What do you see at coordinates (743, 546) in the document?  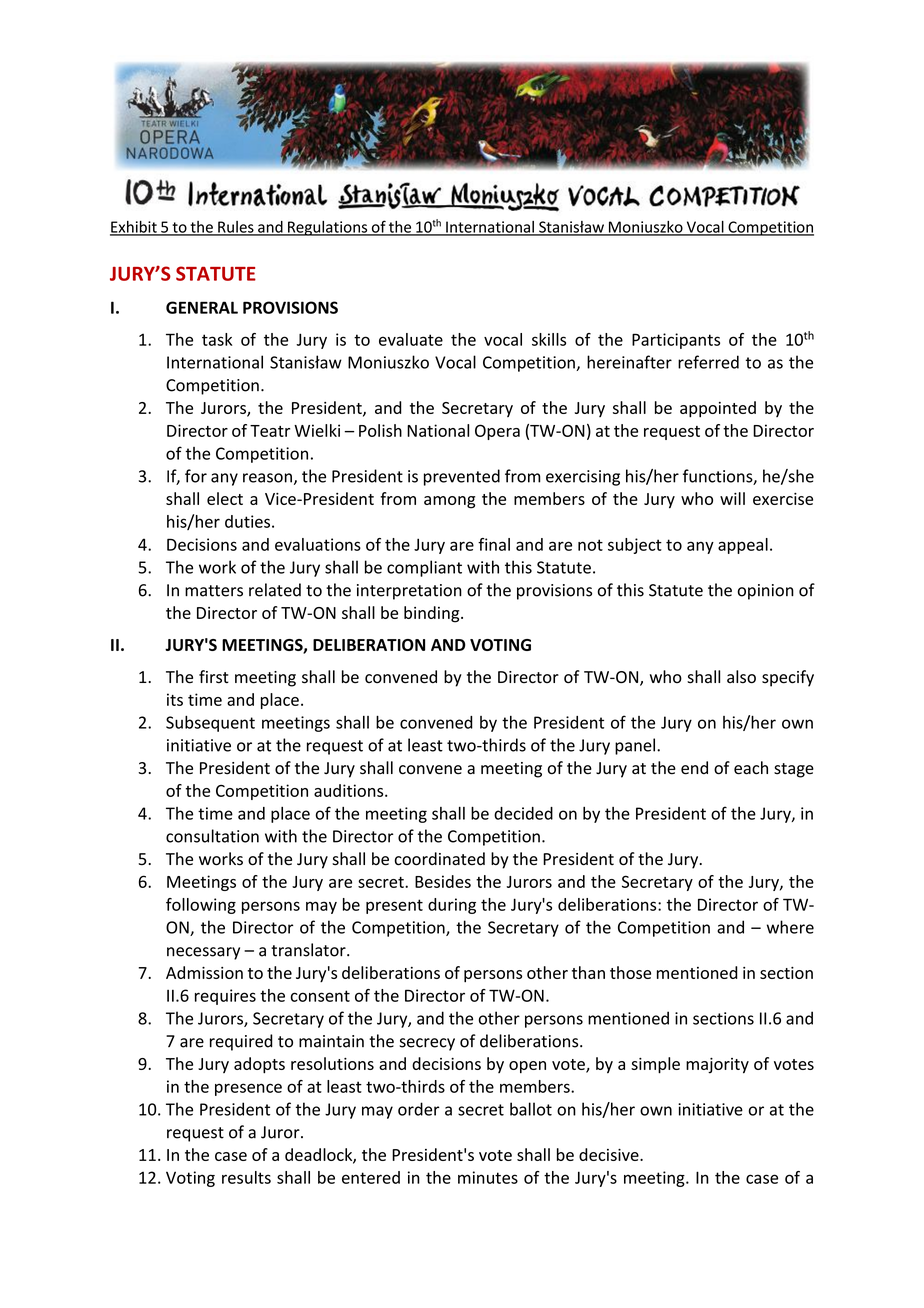 I see `appeal` at bounding box center [743, 546].
